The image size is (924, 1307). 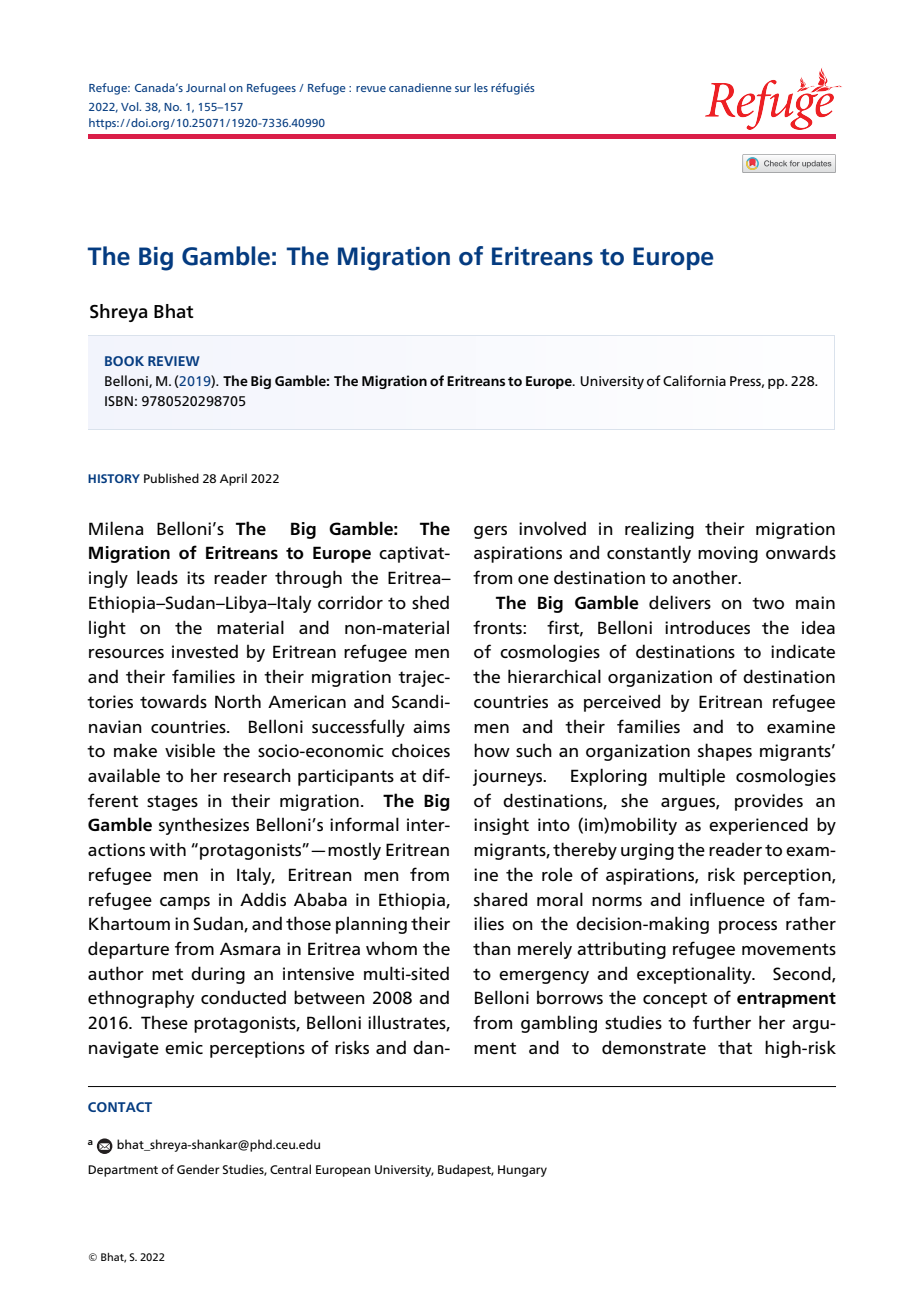 What do you see at coordinates (694, 380) in the screenshot?
I see `California` at bounding box center [694, 380].
